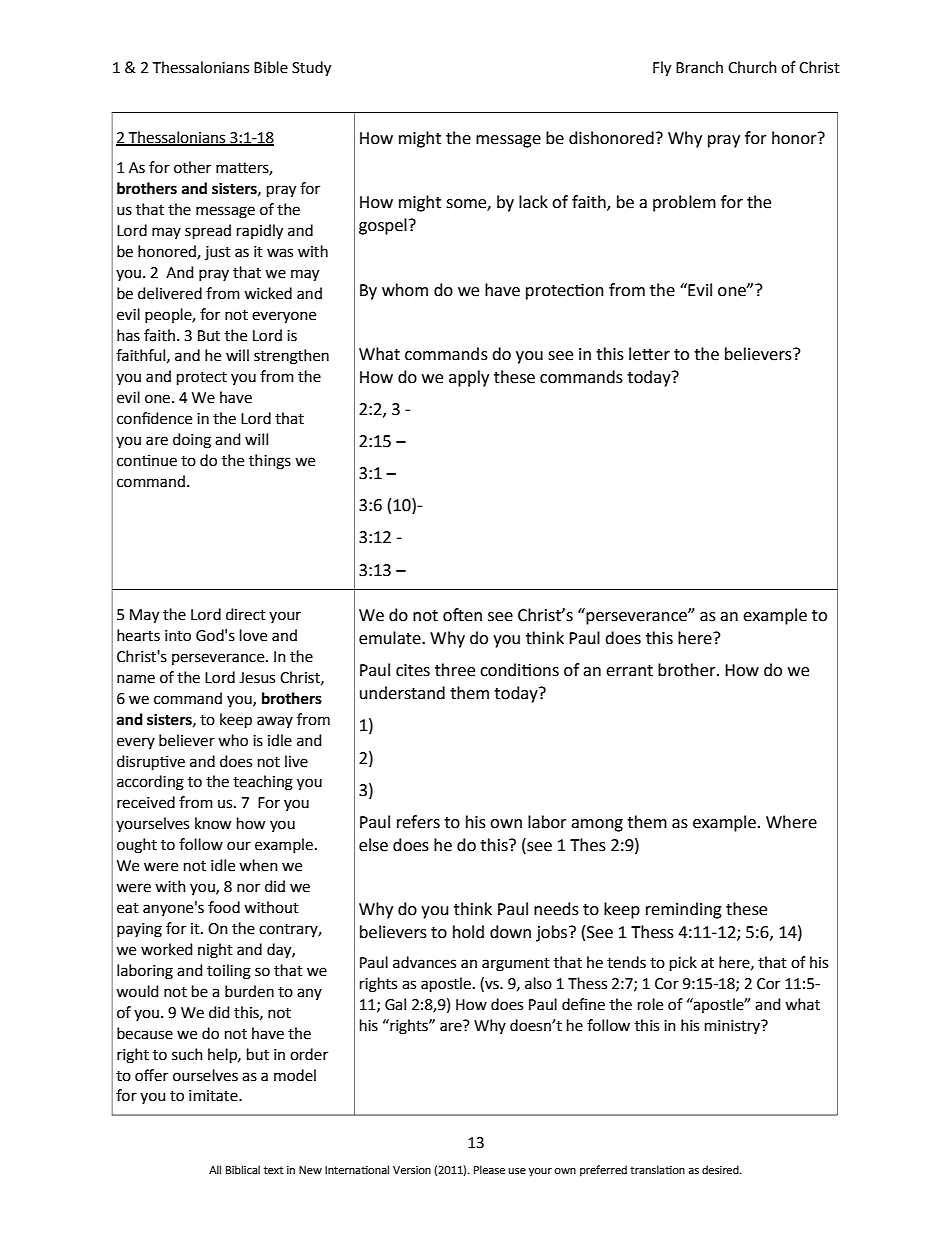 The width and height of the document is (952, 1233). I want to click on Fly, so click(662, 69).
